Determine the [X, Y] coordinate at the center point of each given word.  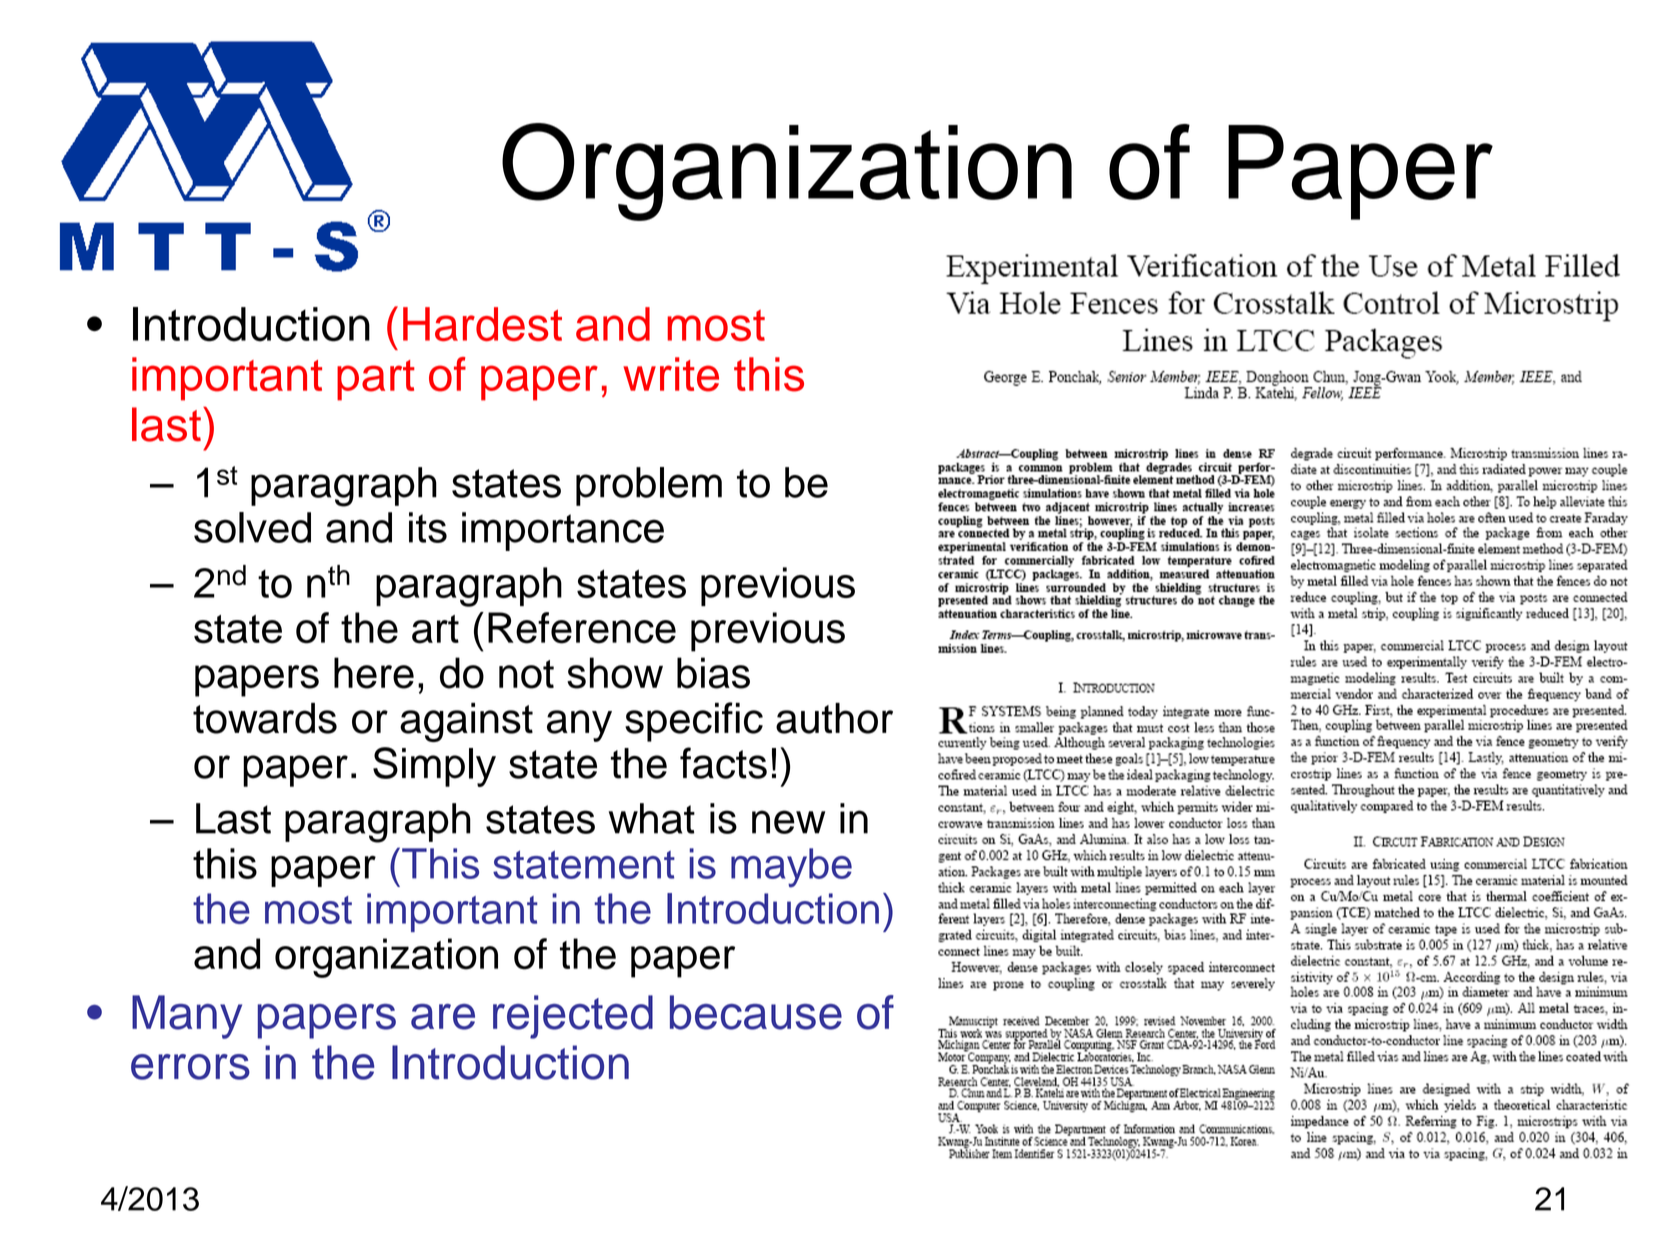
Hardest [482, 324]
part [376, 380]
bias [713, 673]
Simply [434, 767]
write [671, 374]
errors [190, 1067]
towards [265, 718]
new [788, 822]
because [756, 1012]
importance [563, 531]
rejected [573, 1017]
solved [252, 527]
